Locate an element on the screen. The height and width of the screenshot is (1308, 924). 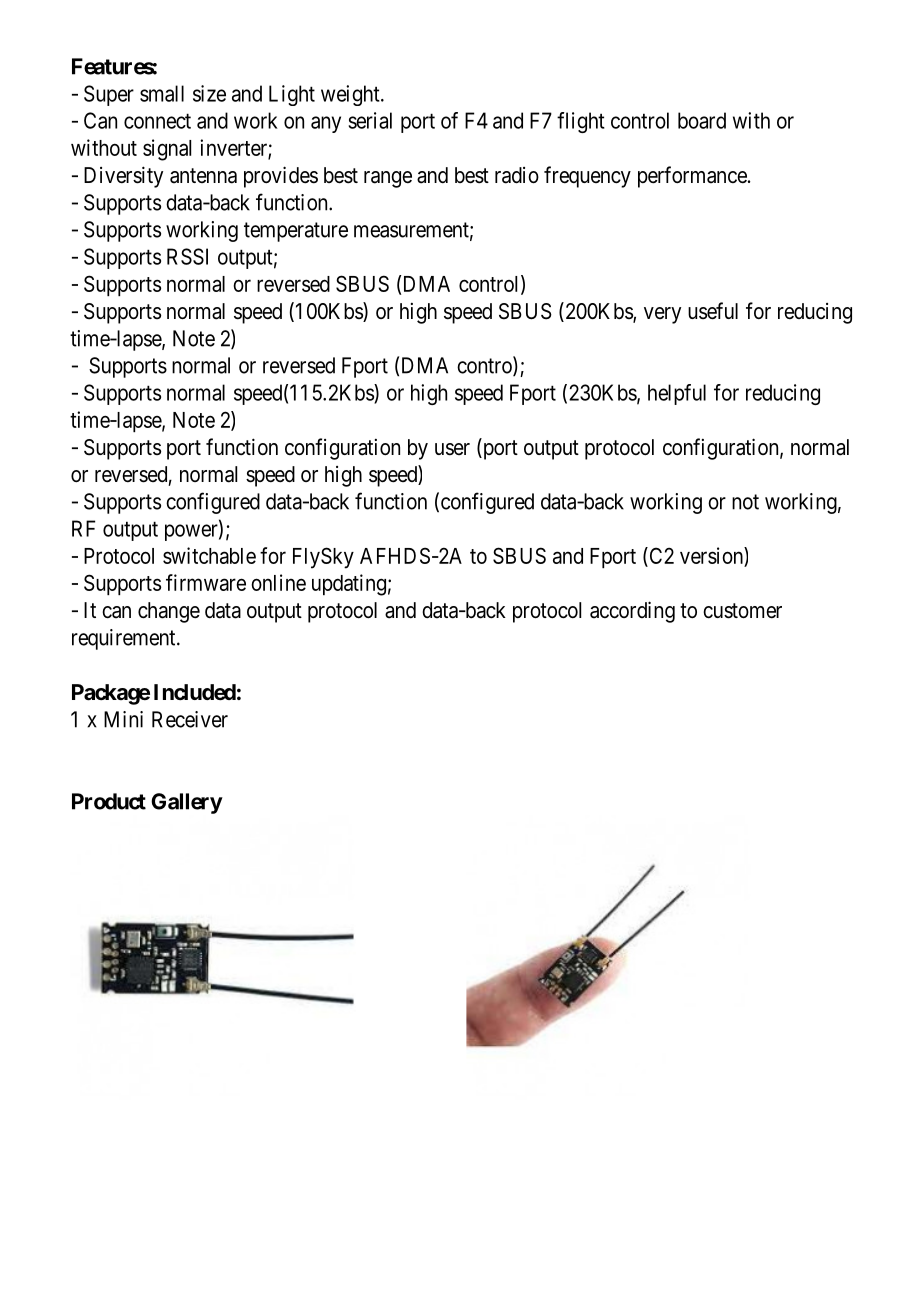
according is located at coordinates (632, 612).
